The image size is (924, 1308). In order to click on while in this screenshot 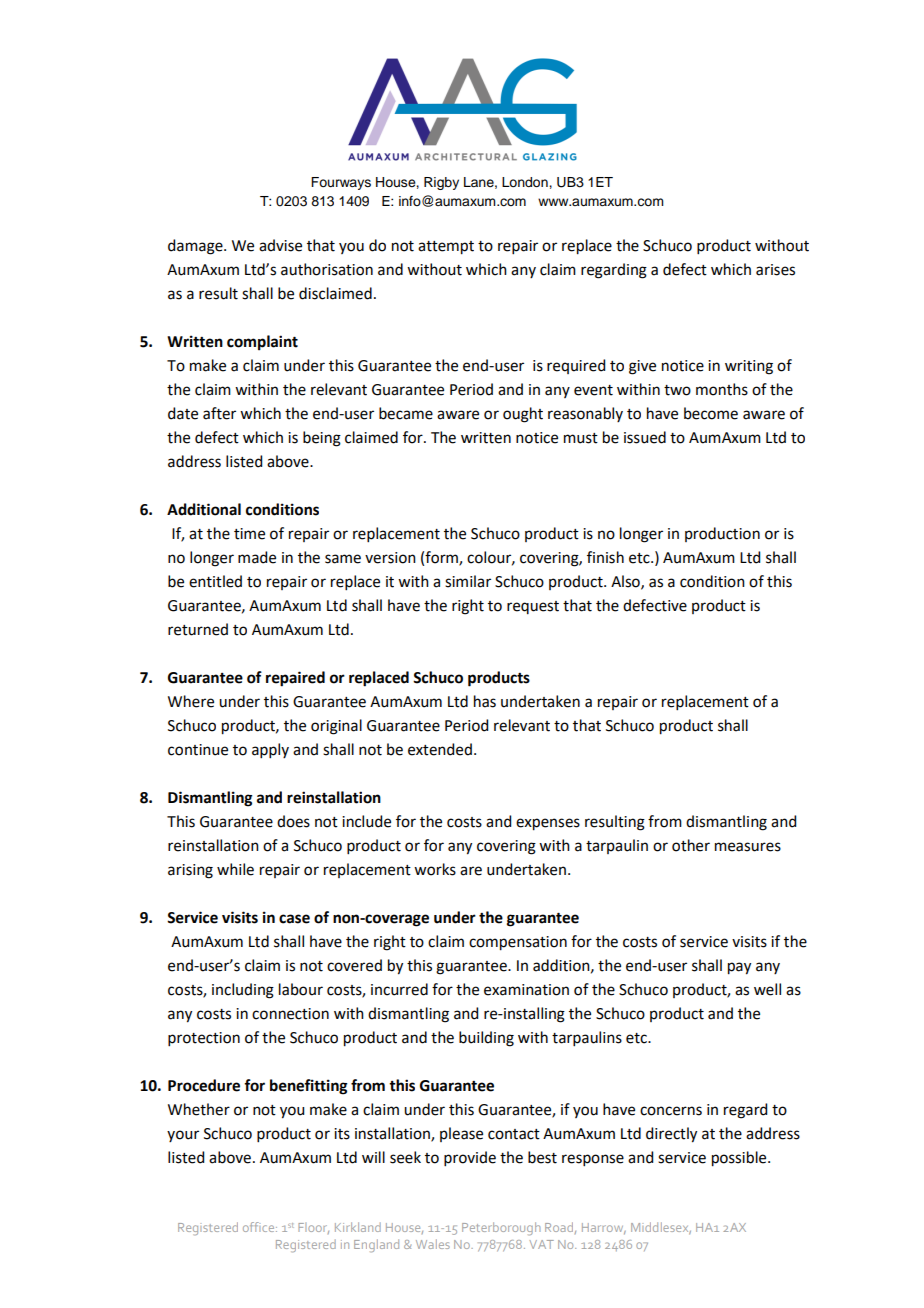, I will do `click(235, 869)`.
